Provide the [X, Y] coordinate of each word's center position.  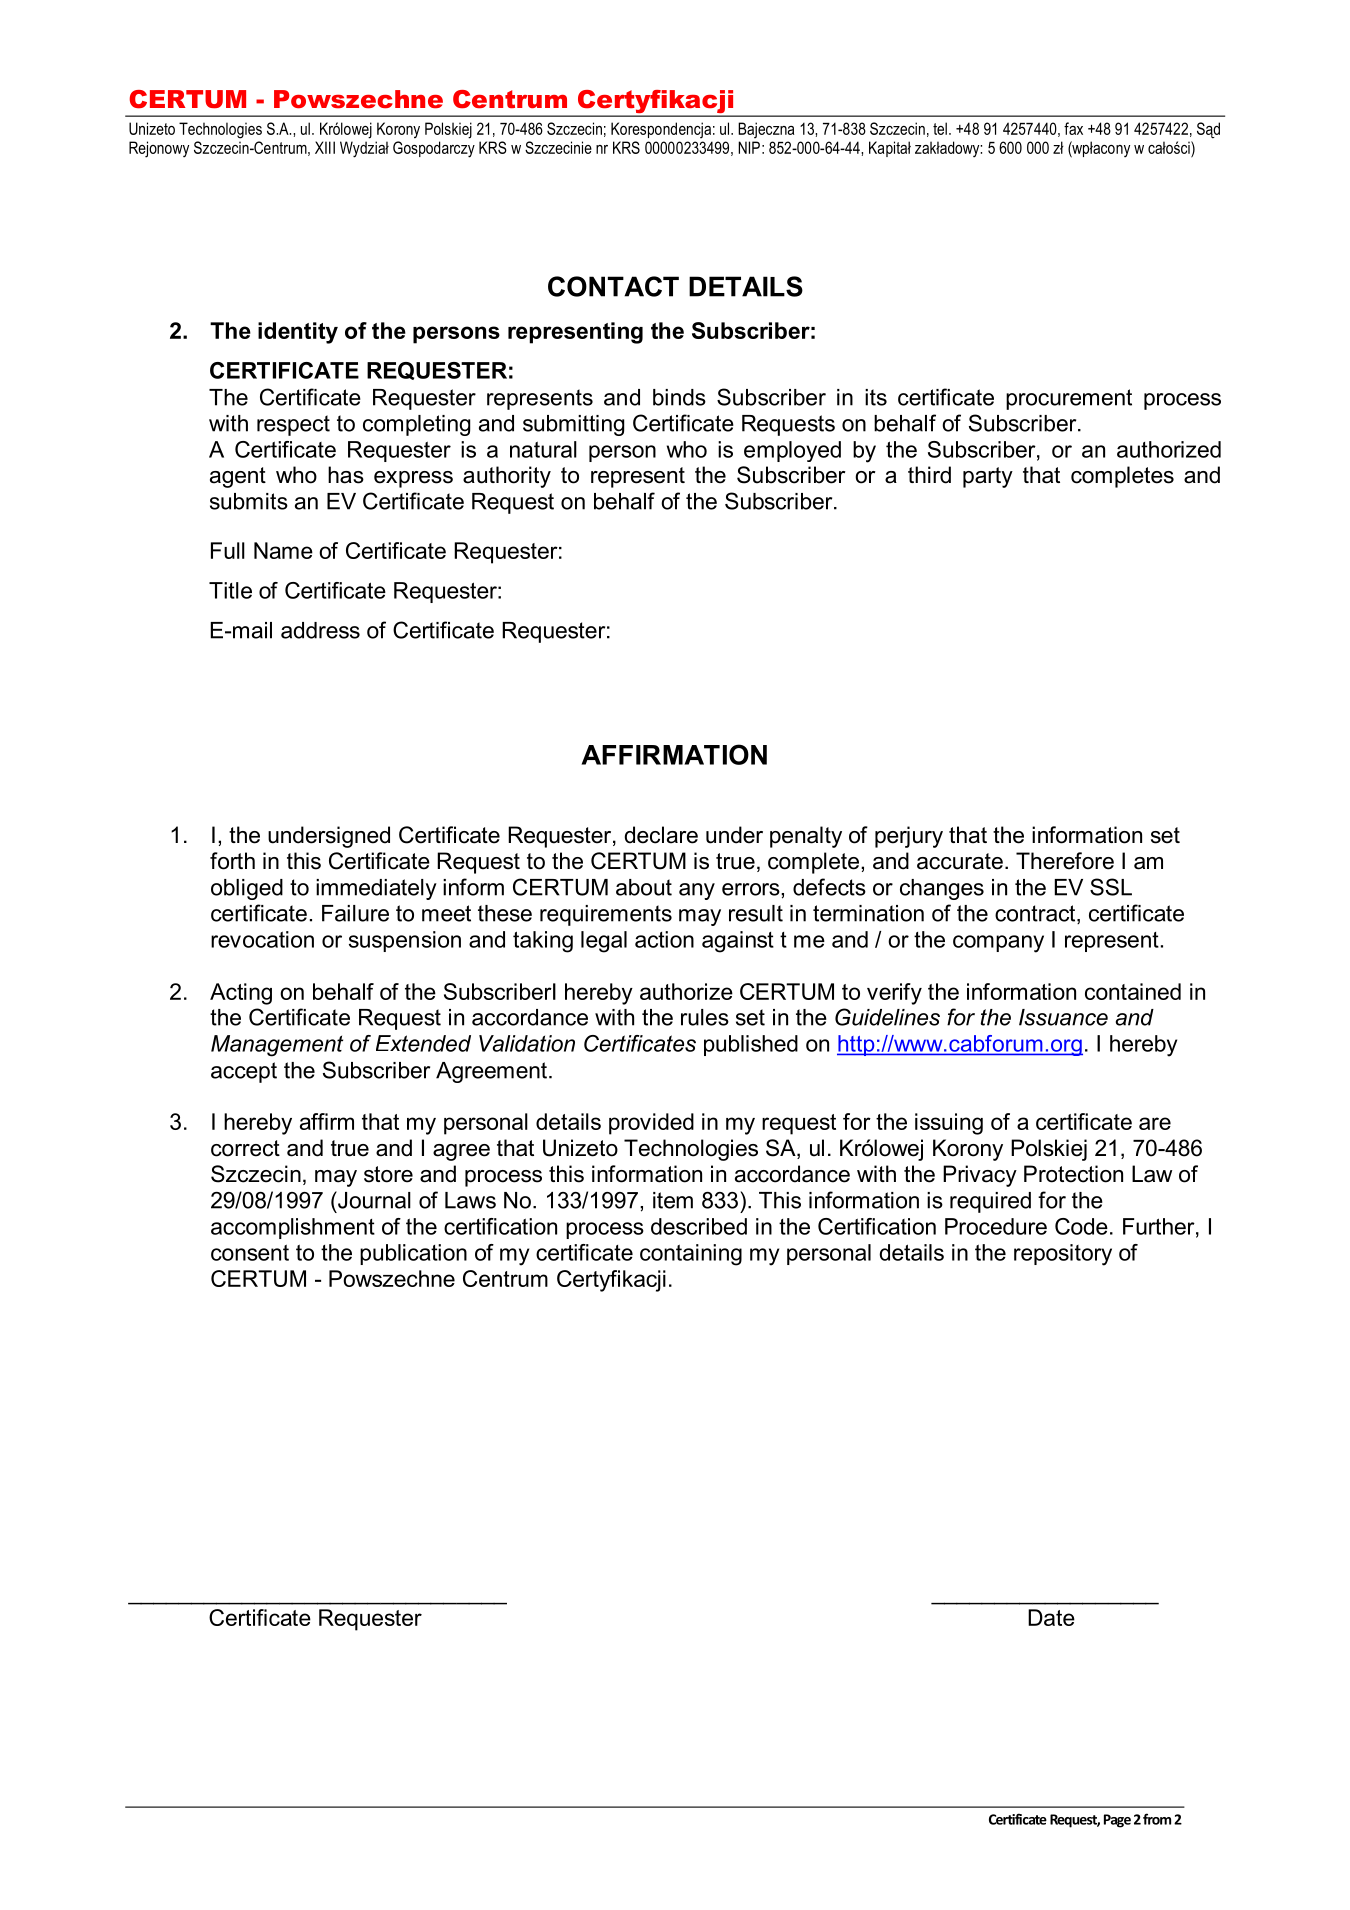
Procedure [996, 1226]
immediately [376, 889]
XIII [325, 147]
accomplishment [293, 1228]
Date [1051, 1617]
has [346, 475]
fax [1073, 128]
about [644, 887]
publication [413, 1254]
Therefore [1065, 861]
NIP [749, 147]
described [699, 1226]
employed [792, 451]
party [988, 477]
